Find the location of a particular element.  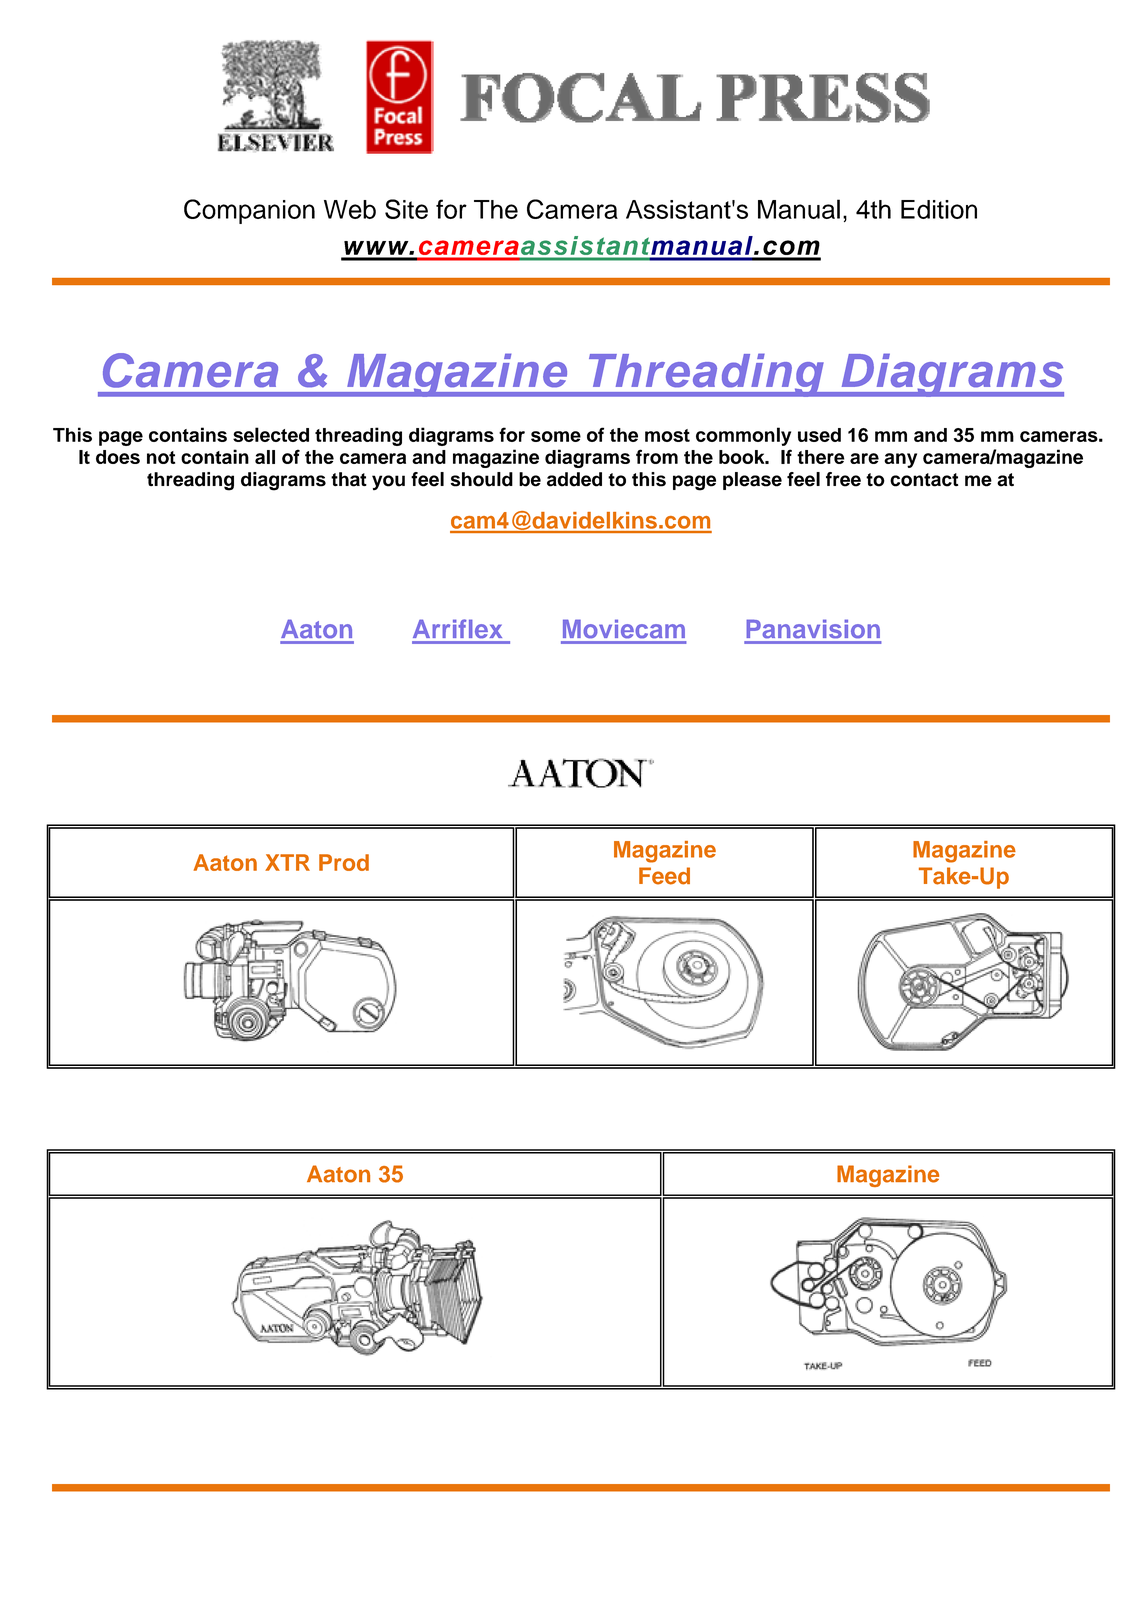

Edition is located at coordinates (939, 209).
